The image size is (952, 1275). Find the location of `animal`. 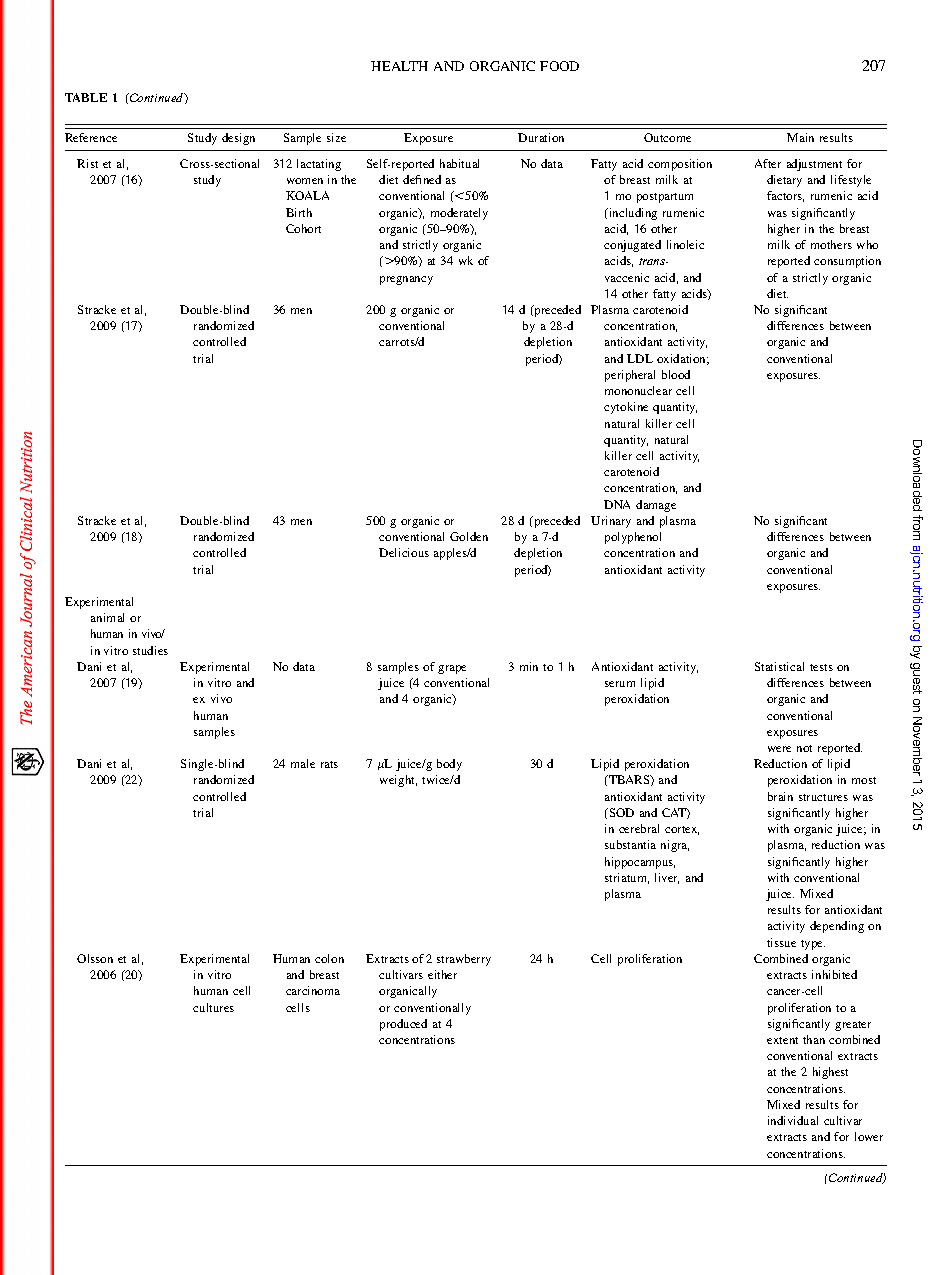

animal is located at coordinates (107, 617).
